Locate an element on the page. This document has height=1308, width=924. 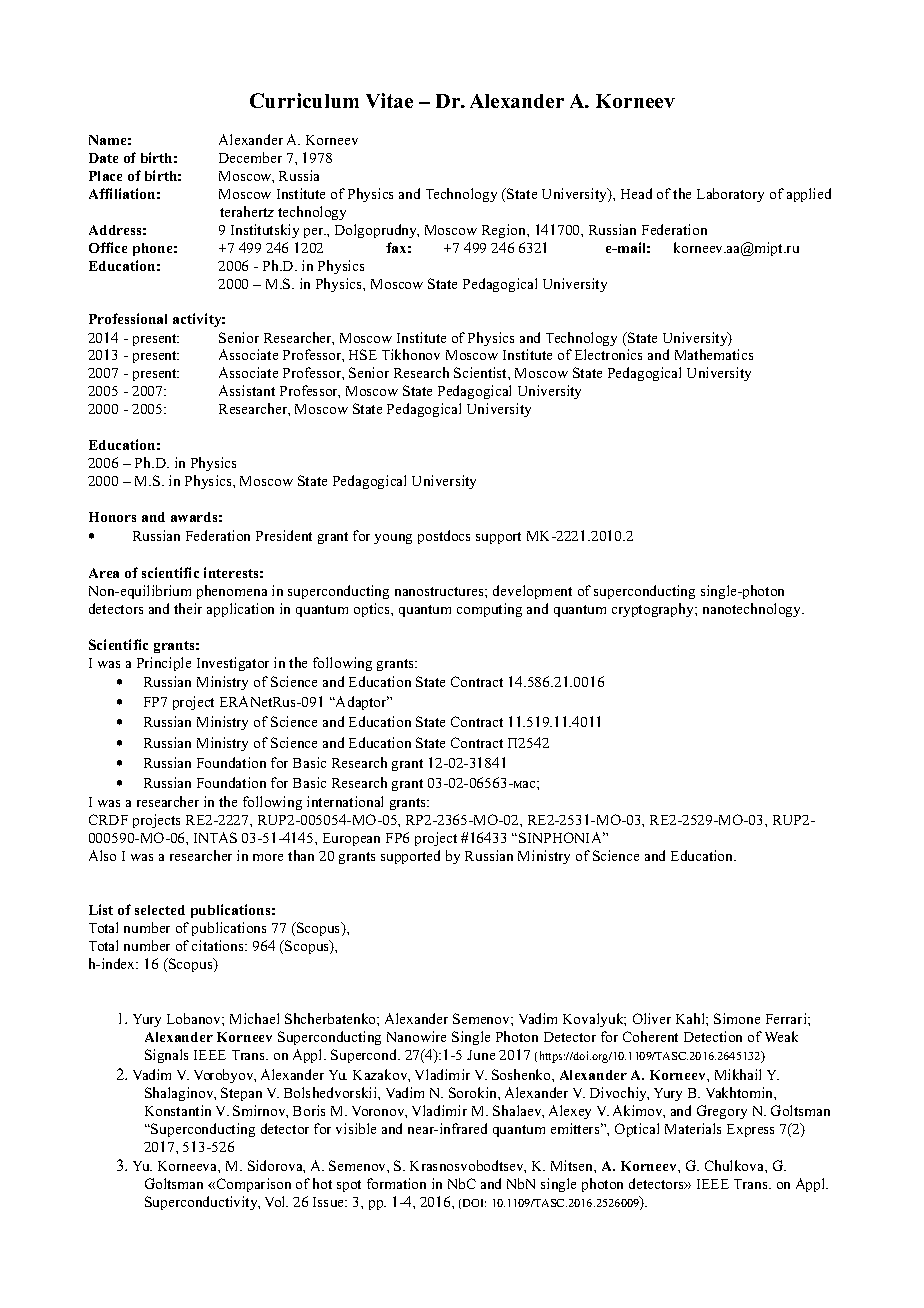
Comparison is located at coordinates (252, 1185).
